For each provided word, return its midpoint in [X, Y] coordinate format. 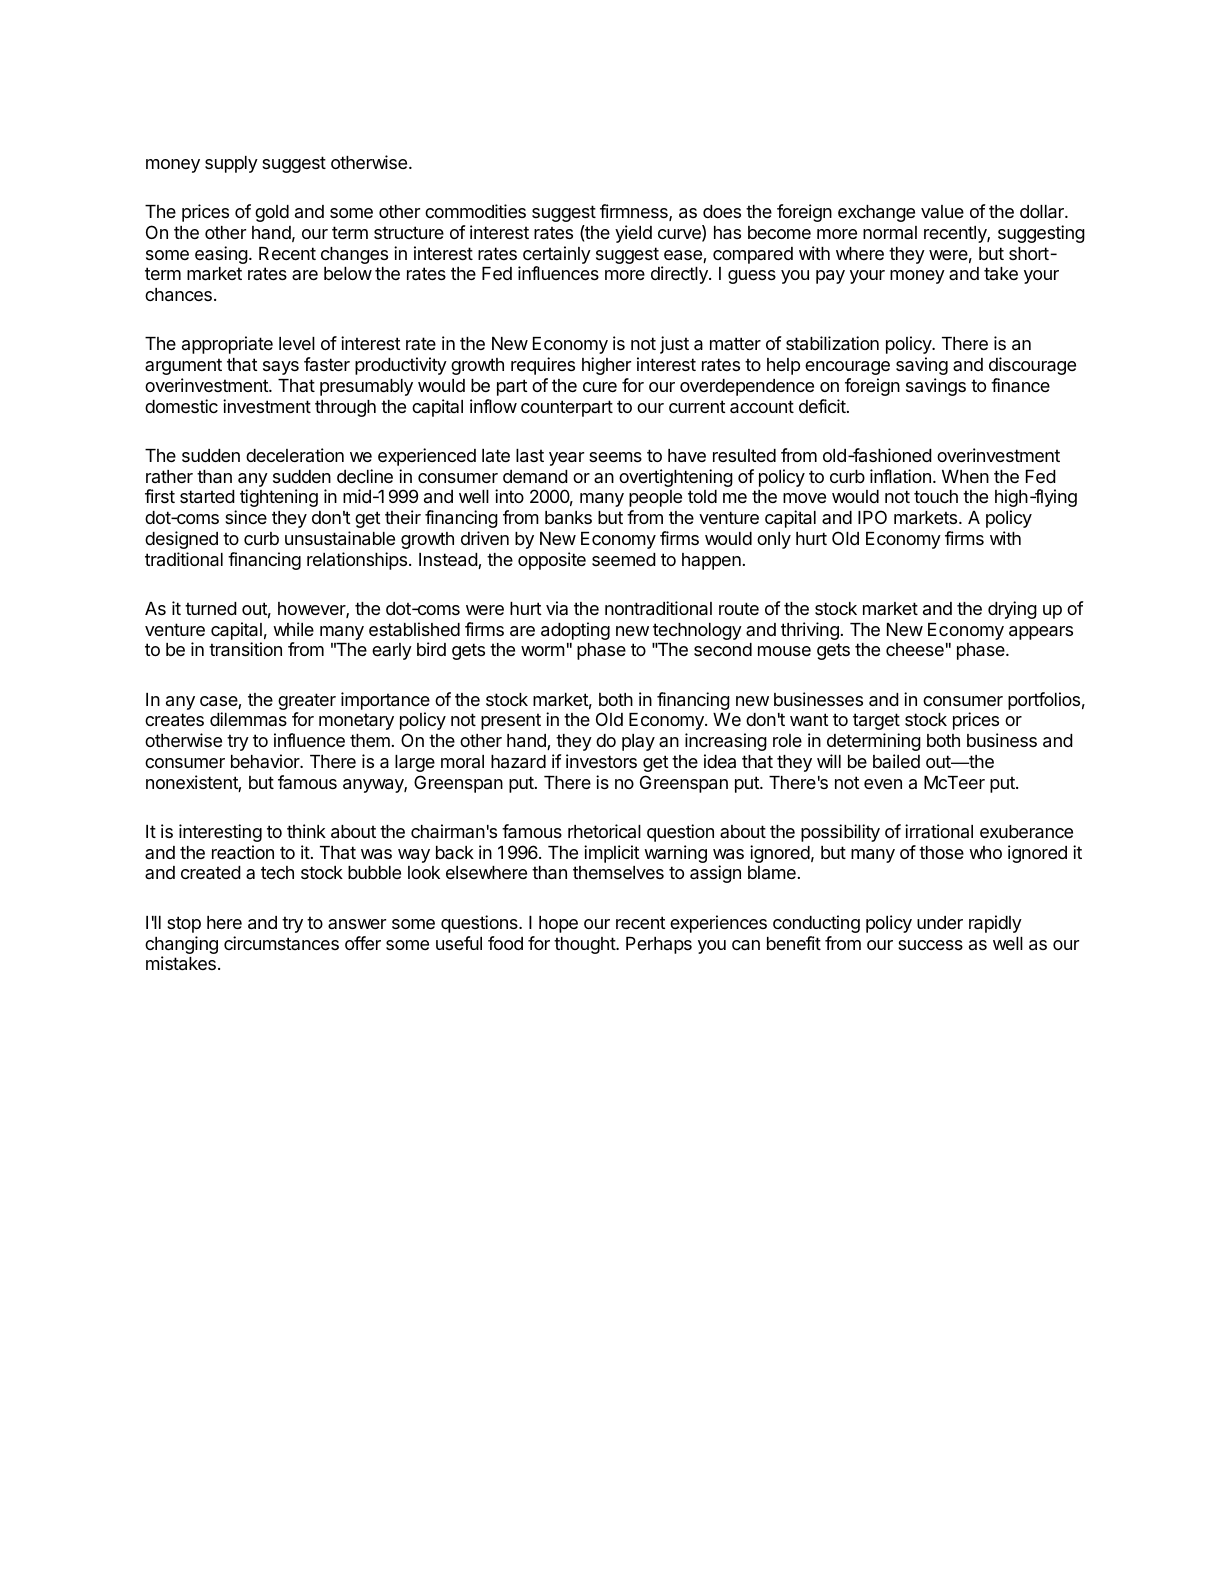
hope [558, 924]
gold [272, 213]
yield [633, 234]
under [940, 922]
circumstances [281, 943]
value [942, 211]
